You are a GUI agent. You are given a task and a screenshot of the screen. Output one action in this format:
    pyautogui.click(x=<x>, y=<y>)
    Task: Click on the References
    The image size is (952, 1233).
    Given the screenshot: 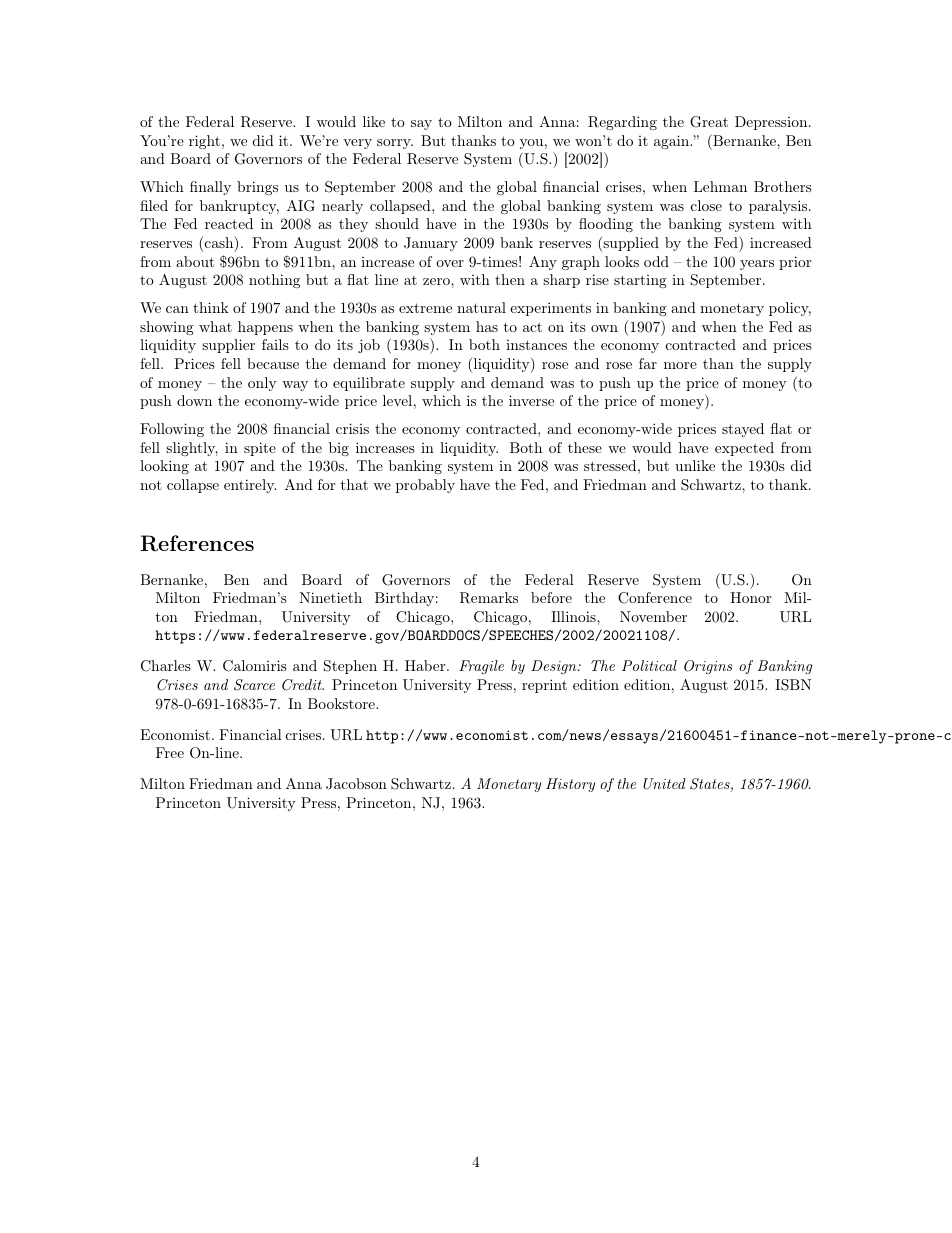 What is the action you would take?
    pyautogui.click(x=197, y=543)
